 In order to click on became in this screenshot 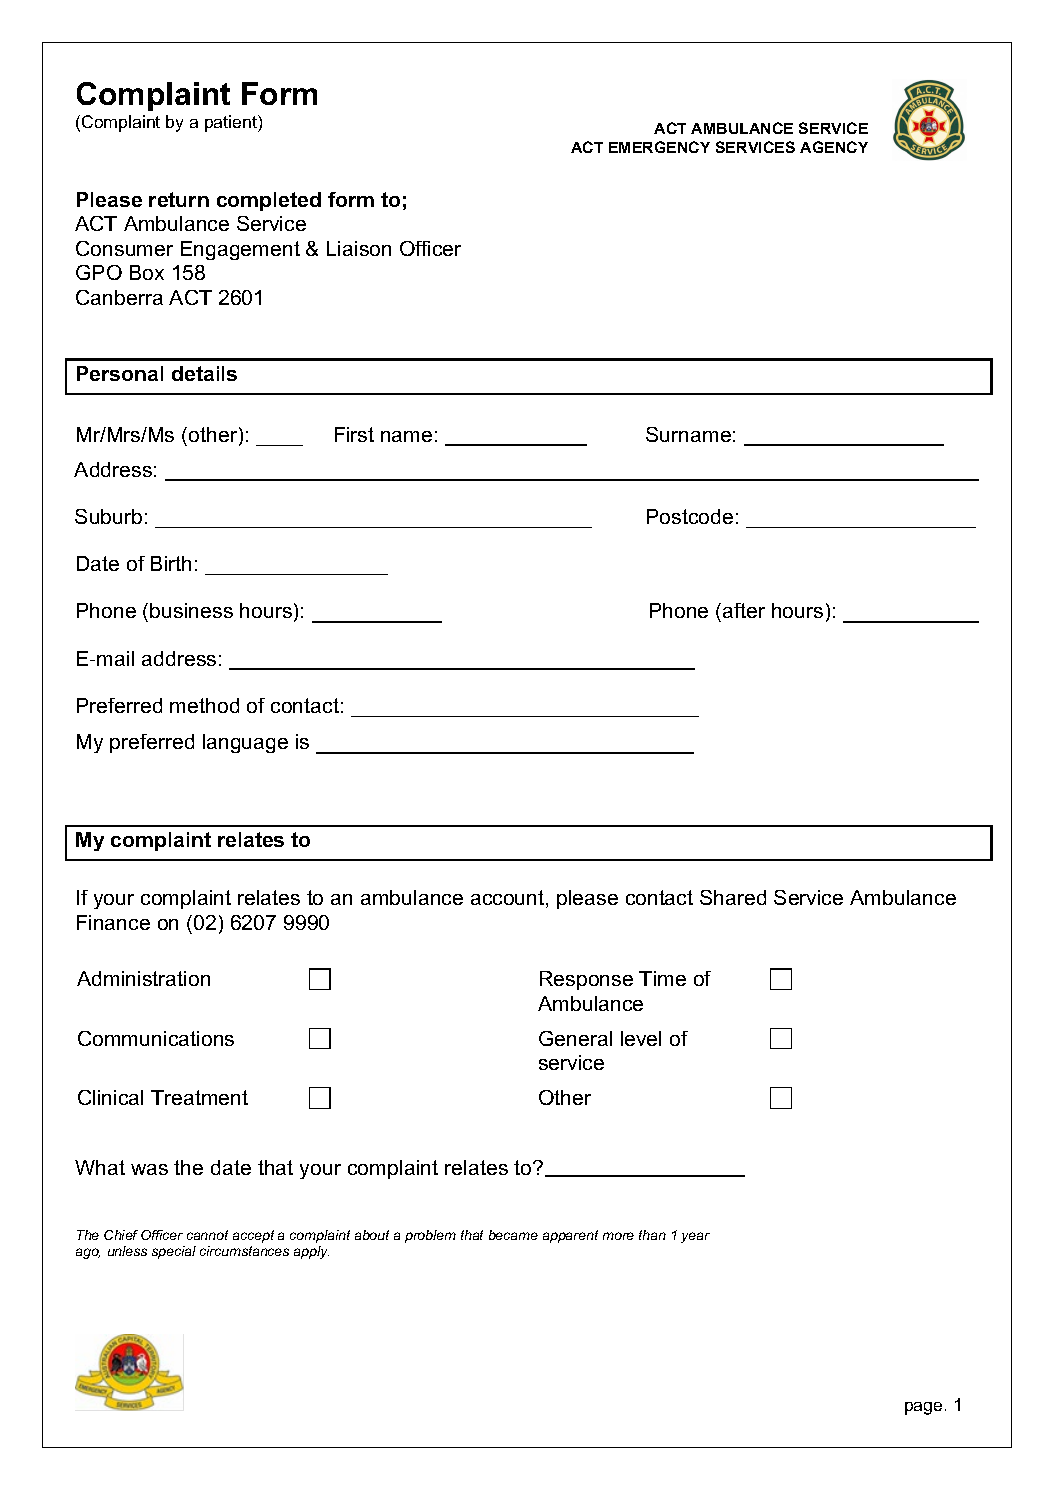, I will do `click(513, 1235)`.
